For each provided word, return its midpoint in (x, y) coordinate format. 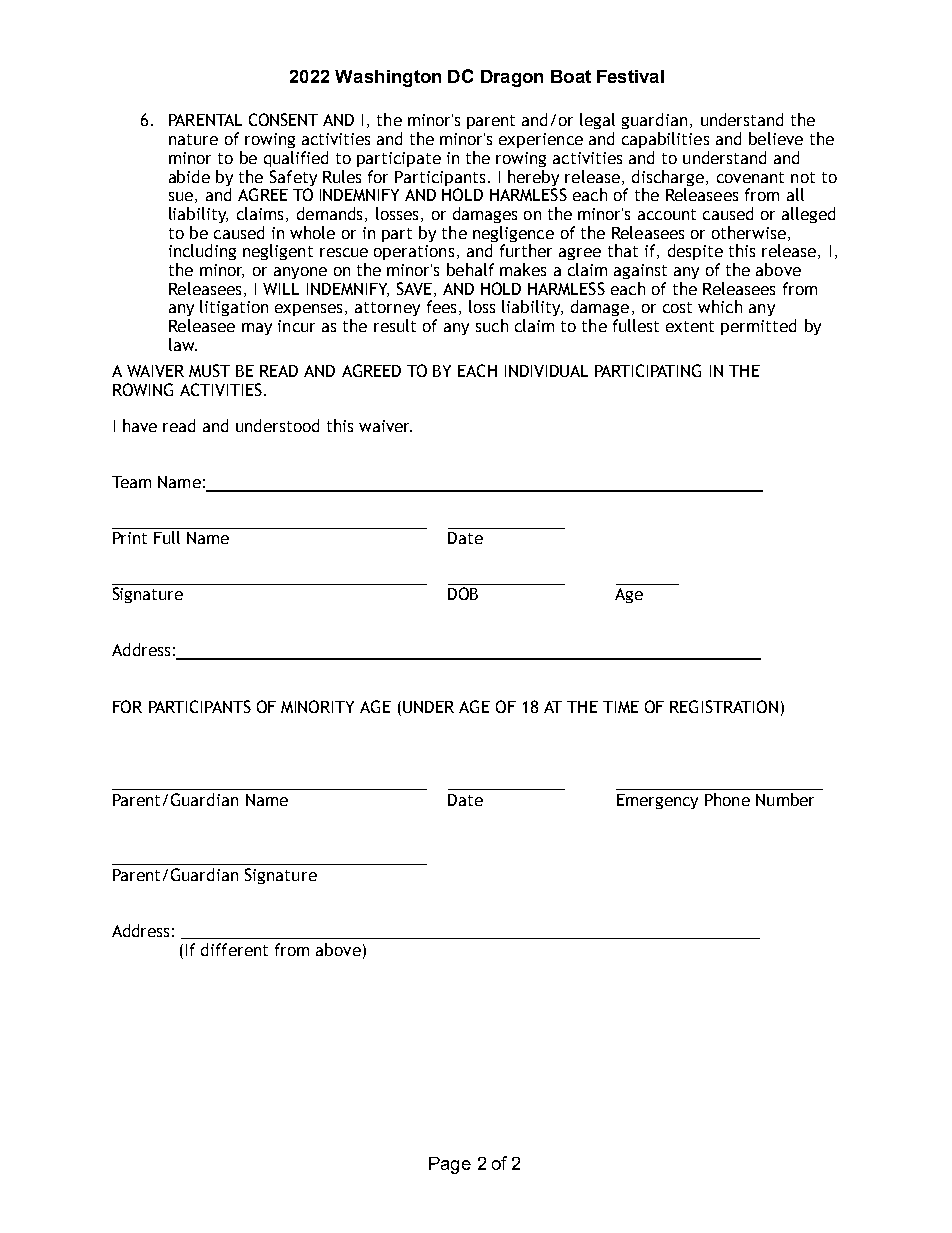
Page (450, 1165)
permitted (758, 327)
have (140, 425)
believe (776, 138)
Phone (727, 799)
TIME (621, 707)
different (234, 949)
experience (541, 140)
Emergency (657, 801)
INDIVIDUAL (546, 371)
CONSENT (283, 119)
